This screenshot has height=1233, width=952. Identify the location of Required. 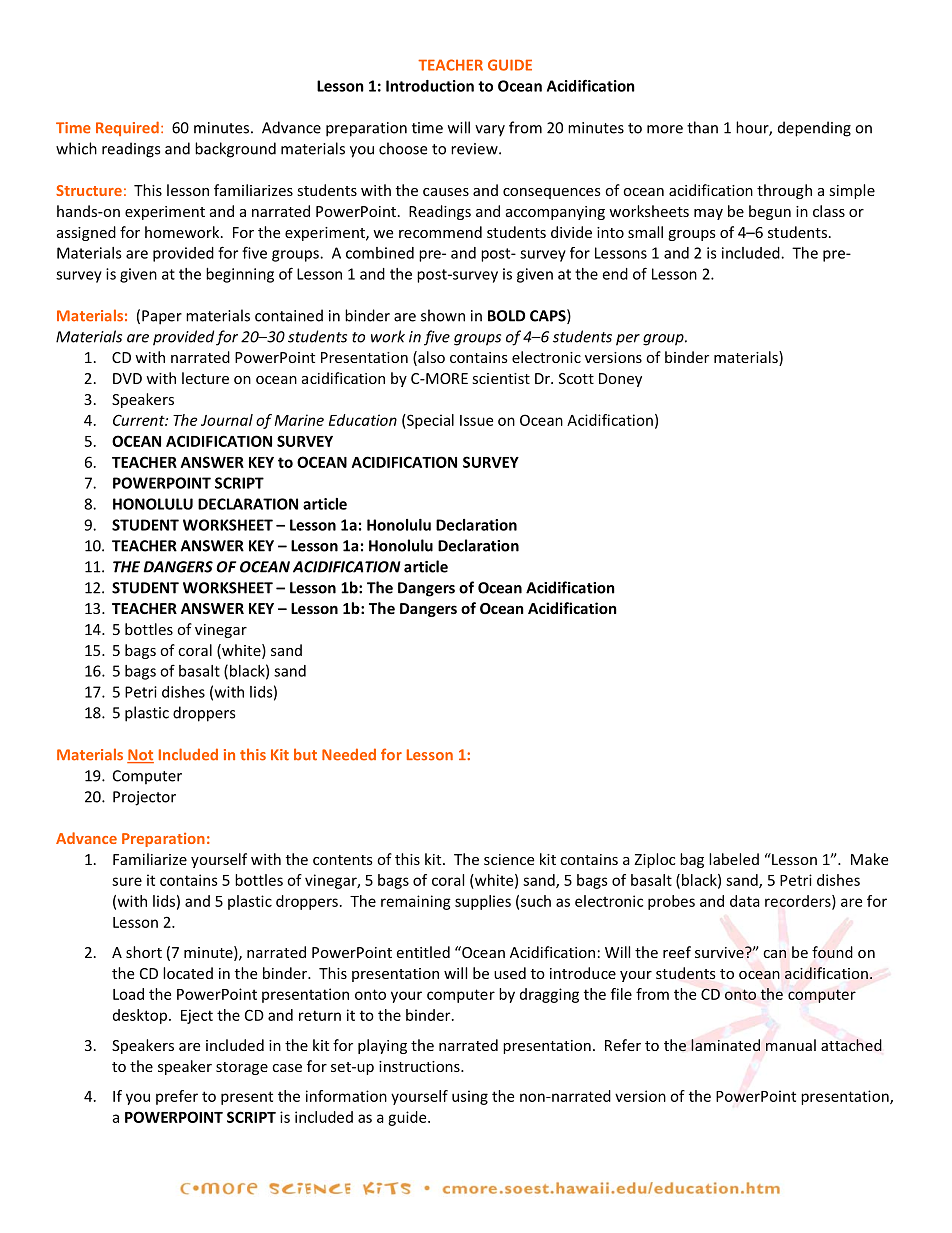
(127, 128).
